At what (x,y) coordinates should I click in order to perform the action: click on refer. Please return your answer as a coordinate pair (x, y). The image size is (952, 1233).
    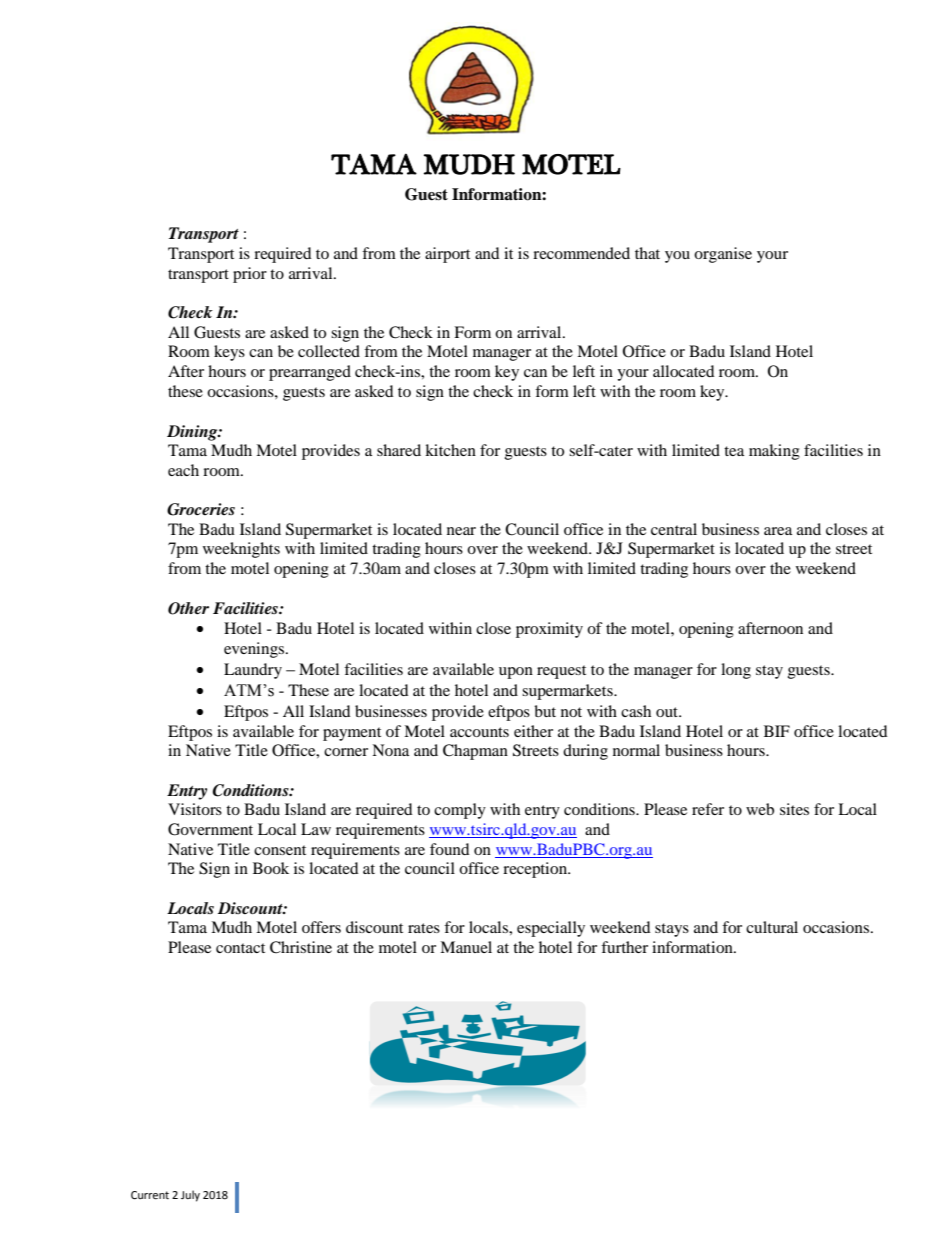
    Looking at the image, I should click on (708, 809).
